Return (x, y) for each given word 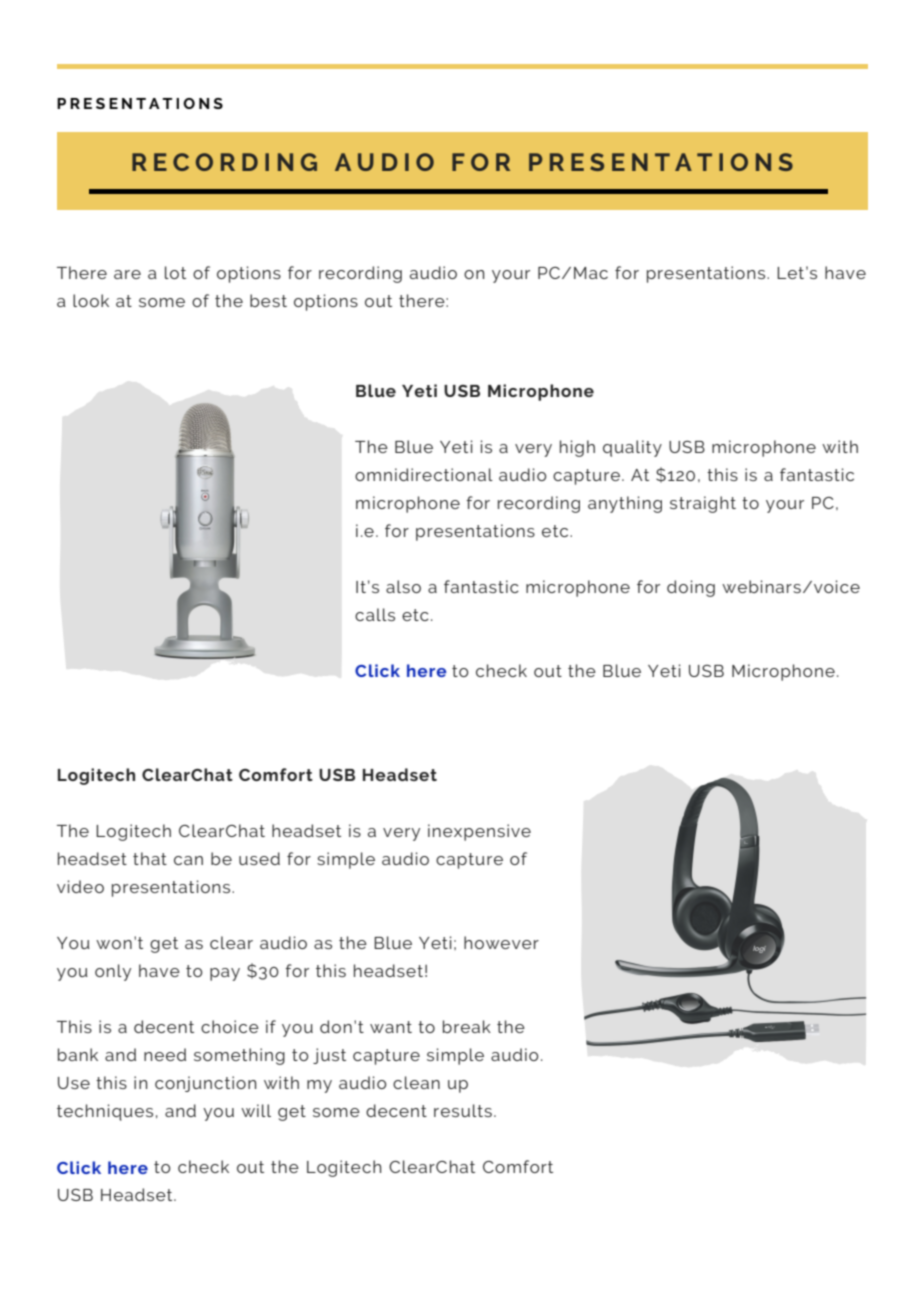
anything (625, 504)
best (268, 300)
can (188, 860)
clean (416, 1082)
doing (691, 588)
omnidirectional (424, 474)
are (127, 274)
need (165, 1054)
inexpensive (479, 832)
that (150, 858)
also (403, 586)
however (501, 942)
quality (632, 448)
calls (375, 614)
